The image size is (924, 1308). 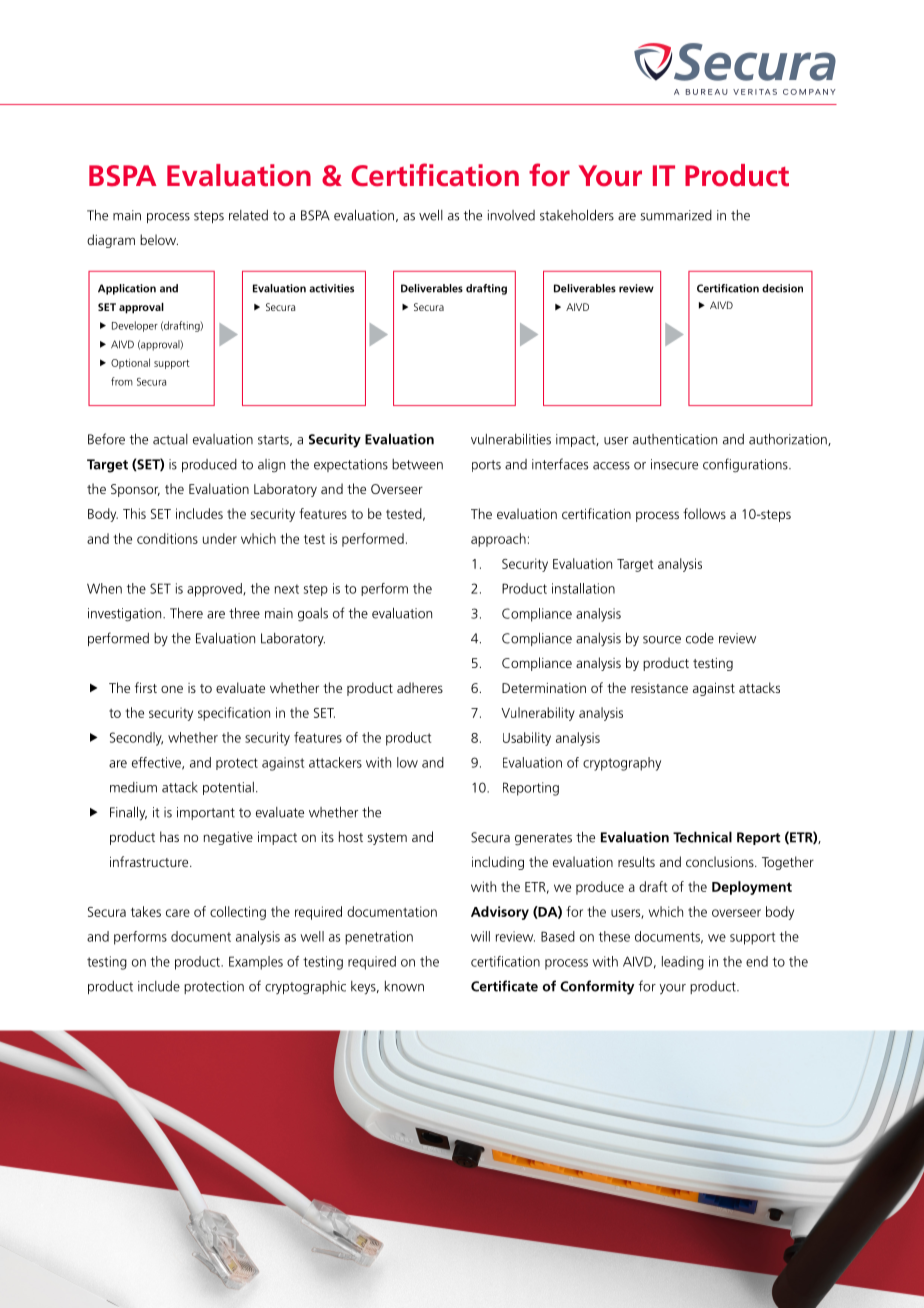 I want to click on involved, so click(x=511, y=215).
